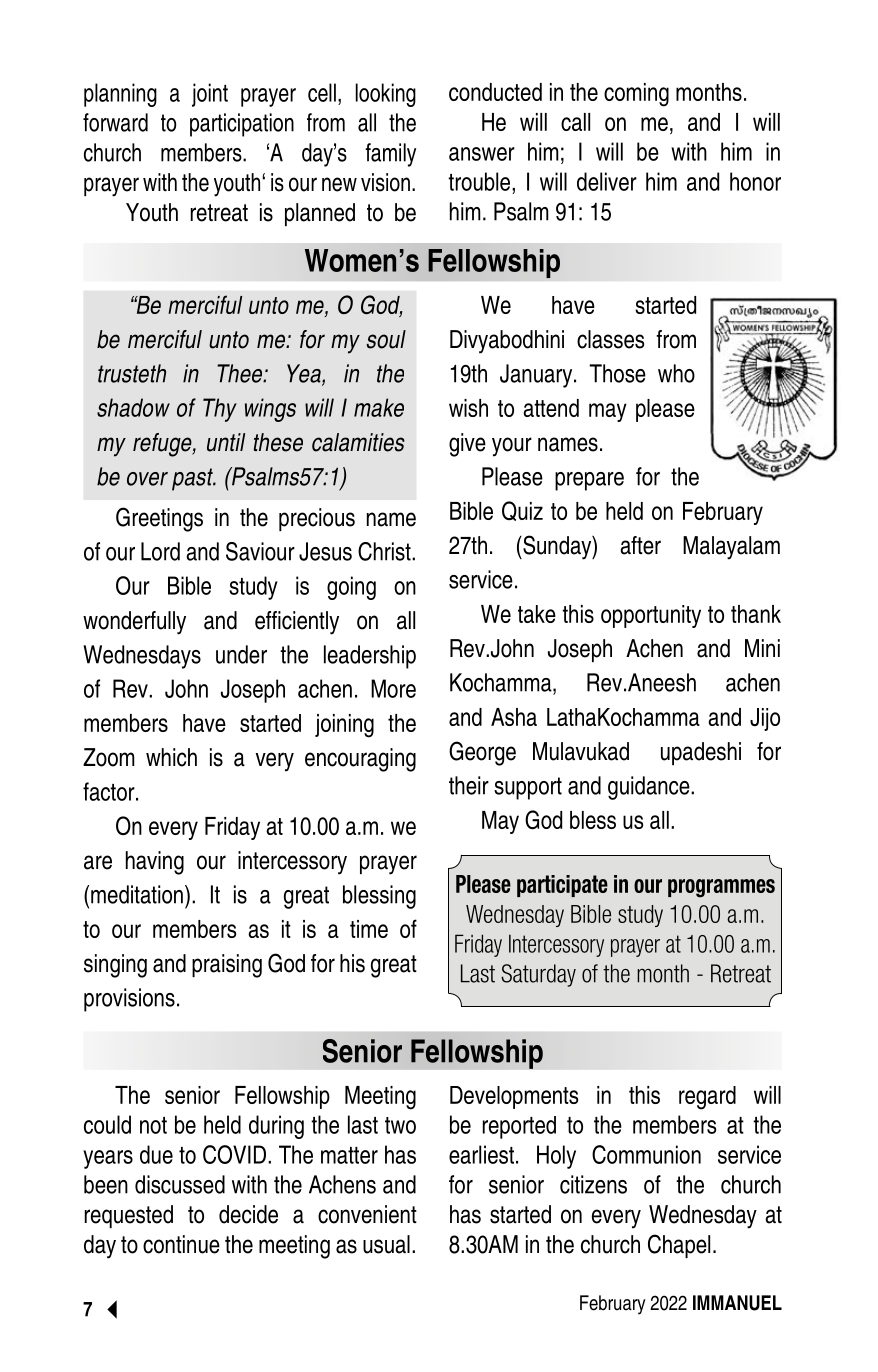  What do you see at coordinates (393, 688) in the screenshot?
I see `More` at bounding box center [393, 688].
